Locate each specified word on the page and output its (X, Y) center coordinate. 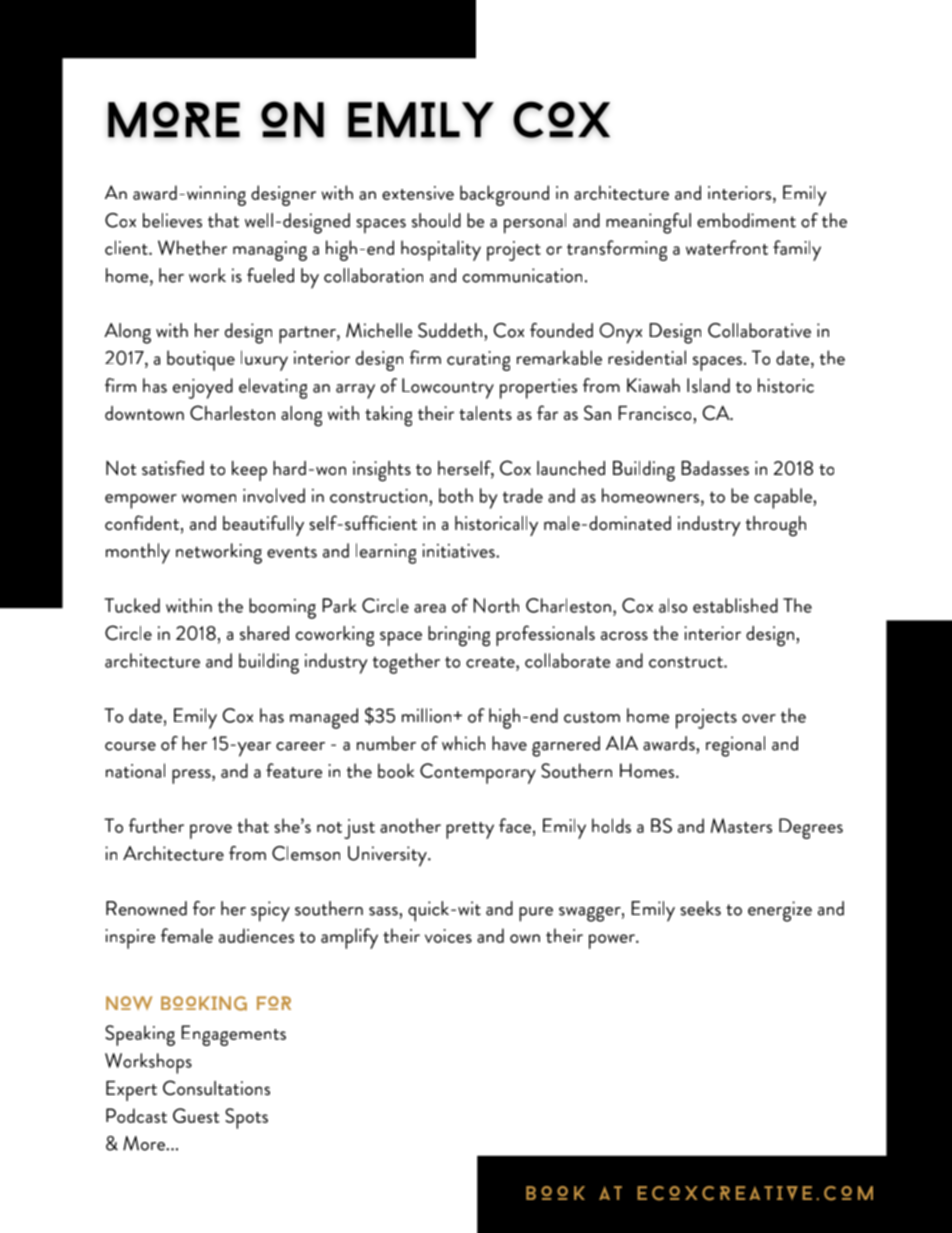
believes (172, 220)
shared (264, 633)
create (491, 662)
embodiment (746, 220)
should (436, 220)
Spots (246, 1118)
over (759, 718)
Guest (196, 1115)
